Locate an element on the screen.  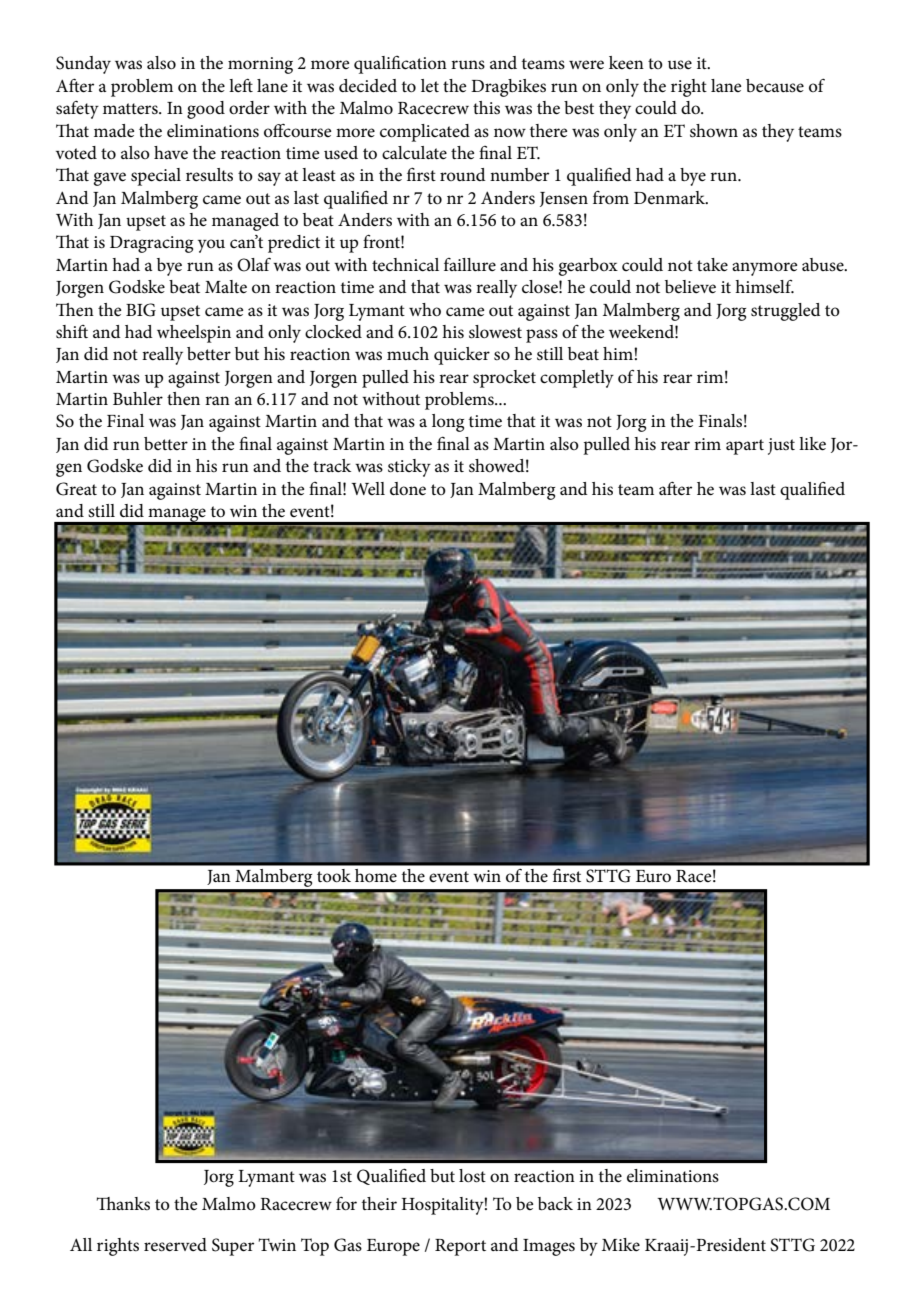
apart is located at coordinates (745, 447).
